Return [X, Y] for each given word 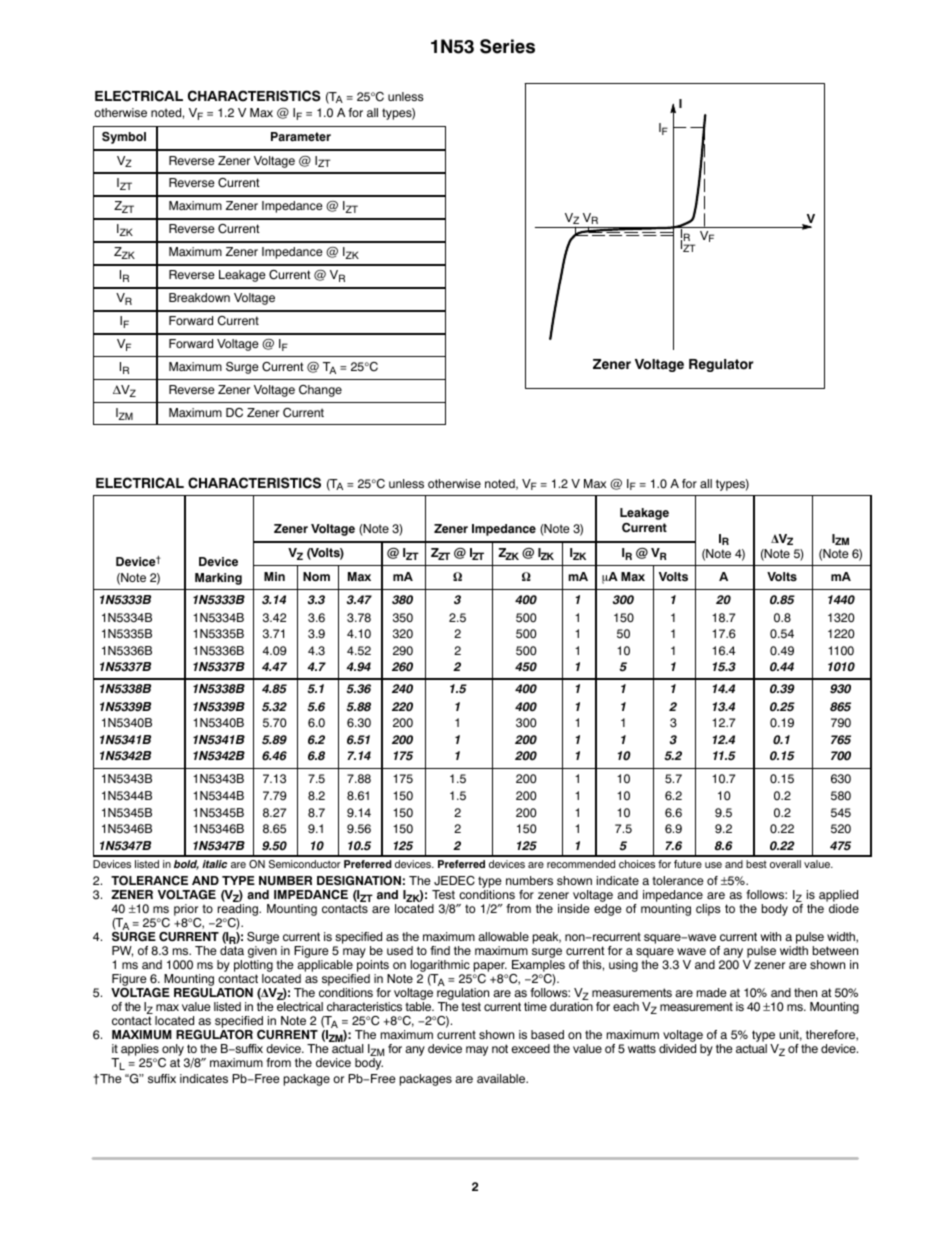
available [502, 1078]
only [173, 1051]
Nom [316, 577]
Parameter [301, 137]
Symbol [124, 138]
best [756, 864]
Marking [218, 579]
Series [507, 46]
